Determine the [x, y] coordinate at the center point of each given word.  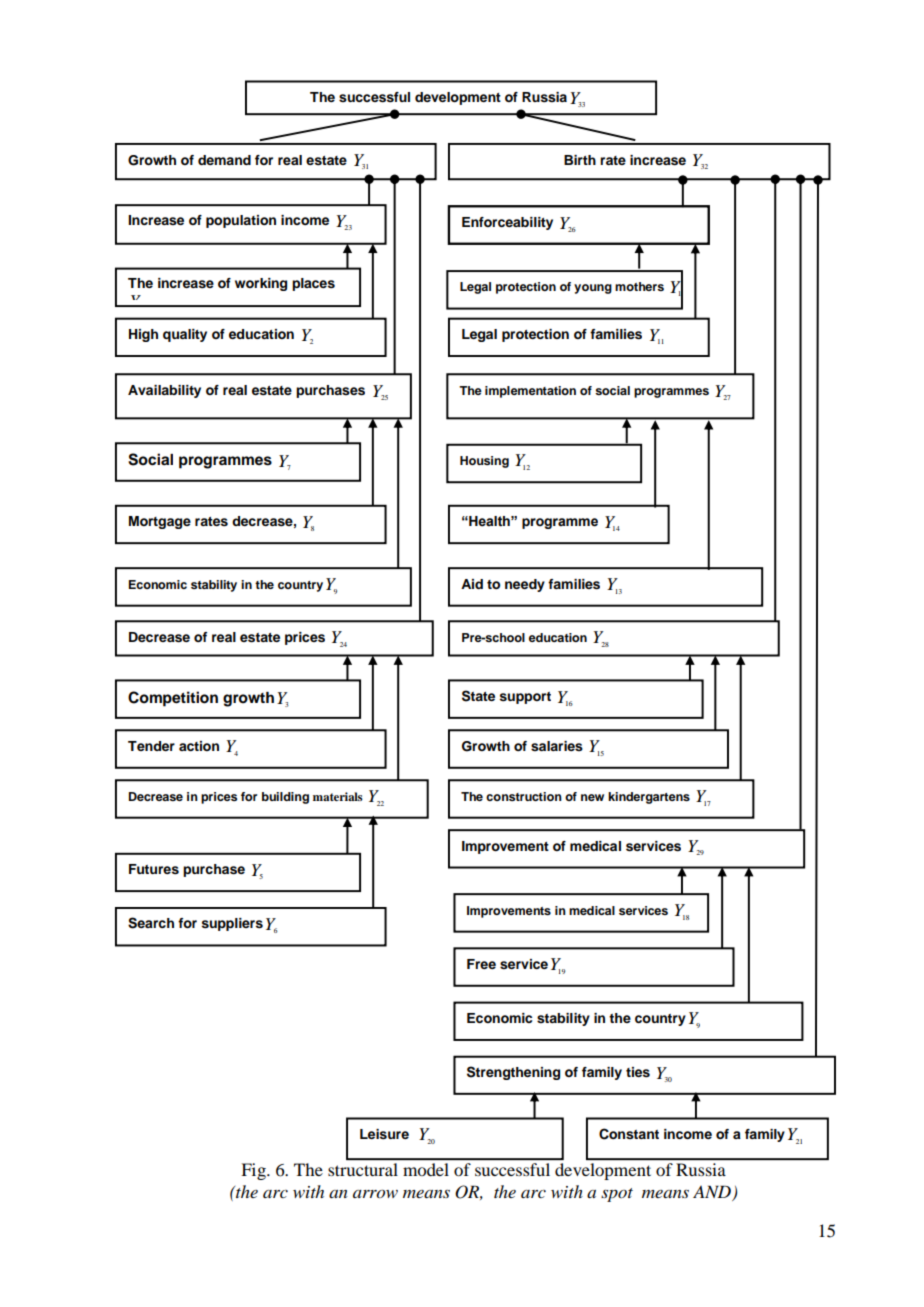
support [525, 698]
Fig [254, 1171]
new [592, 797]
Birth [580, 160]
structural [363, 1169]
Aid [472, 584]
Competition [173, 699]
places [313, 284]
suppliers [232, 924]
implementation [530, 392]
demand [224, 160]
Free [481, 964]
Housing [484, 462]
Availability [164, 391]
